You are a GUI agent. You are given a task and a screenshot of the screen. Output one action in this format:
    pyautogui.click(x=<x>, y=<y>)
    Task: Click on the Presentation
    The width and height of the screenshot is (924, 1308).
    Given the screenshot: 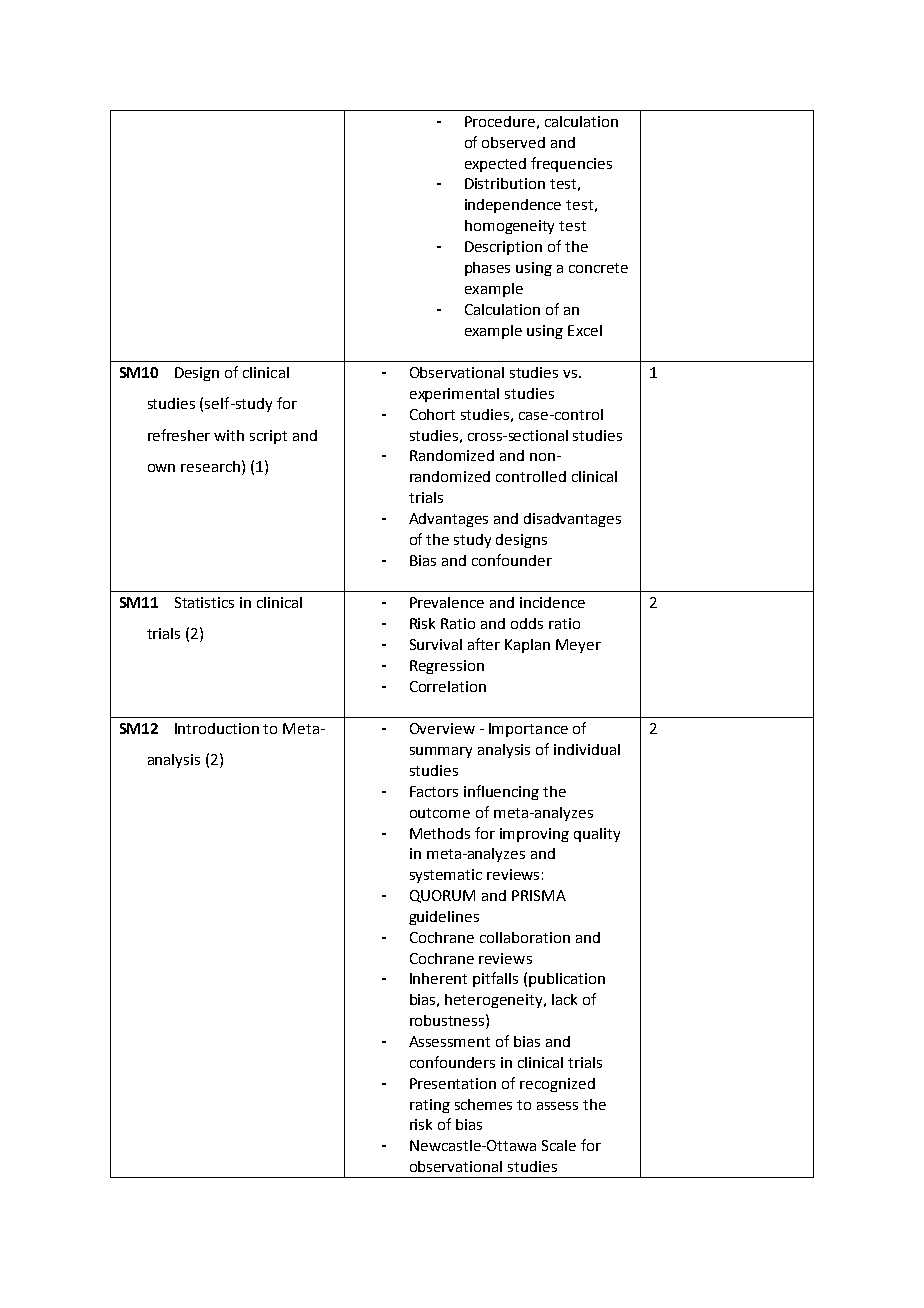 What is the action you would take?
    pyautogui.click(x=453, y=1083)
